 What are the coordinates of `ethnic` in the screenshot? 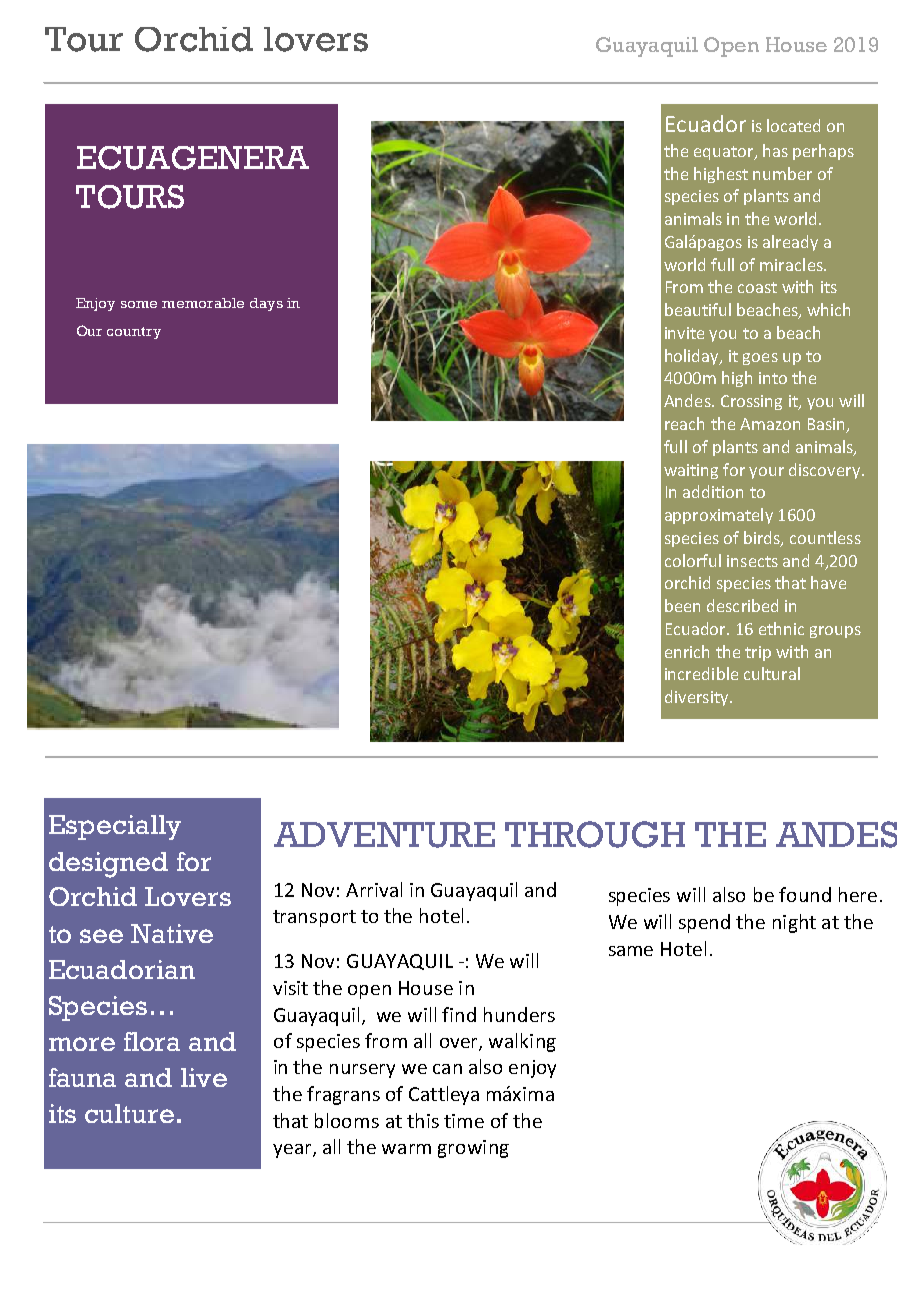 It's located at (781, 628).
